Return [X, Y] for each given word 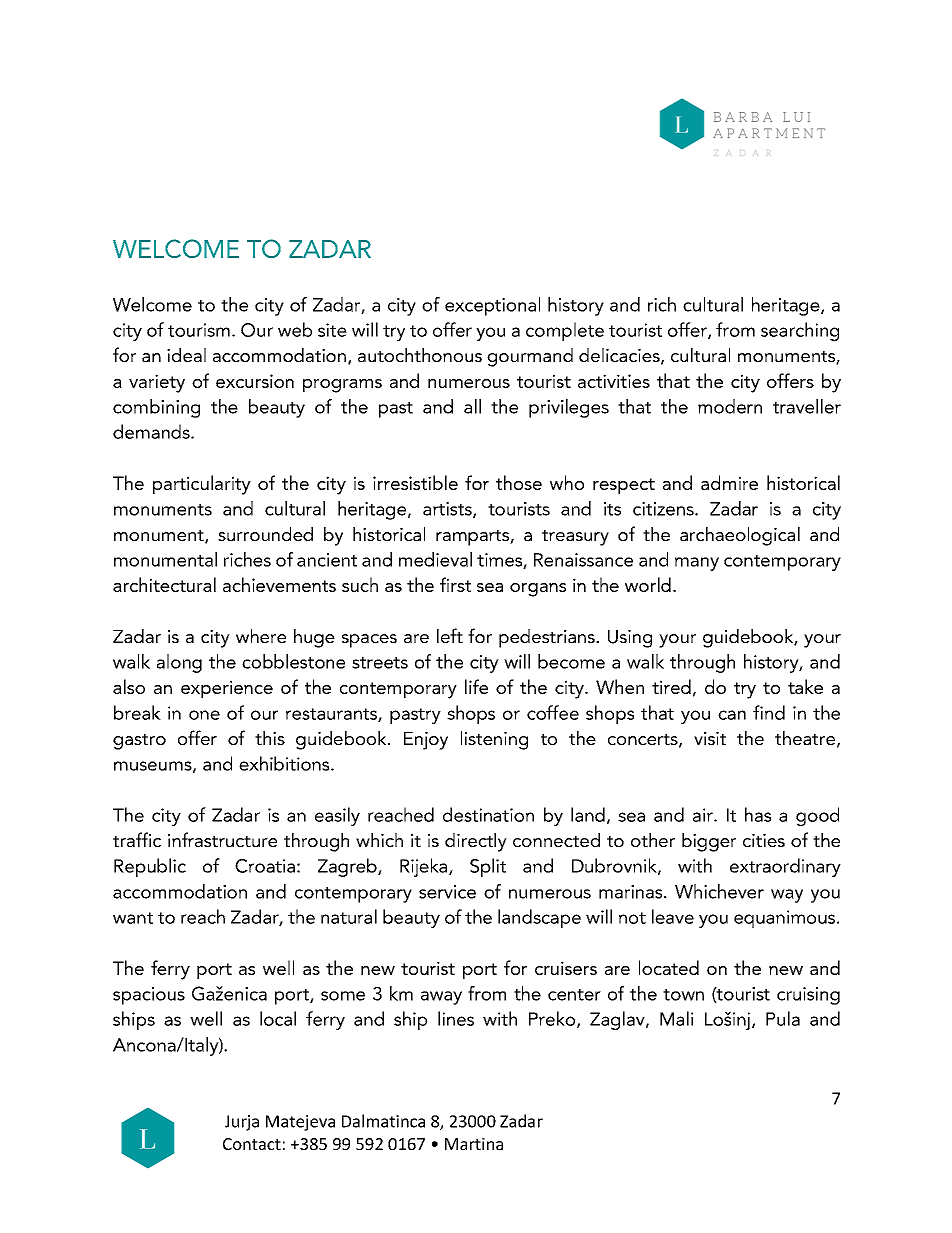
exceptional [492, 306]
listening [494, 740]
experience [227, 689]
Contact [252, 1144]
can [732, 715]
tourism [199, 330]
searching [800, 331]
